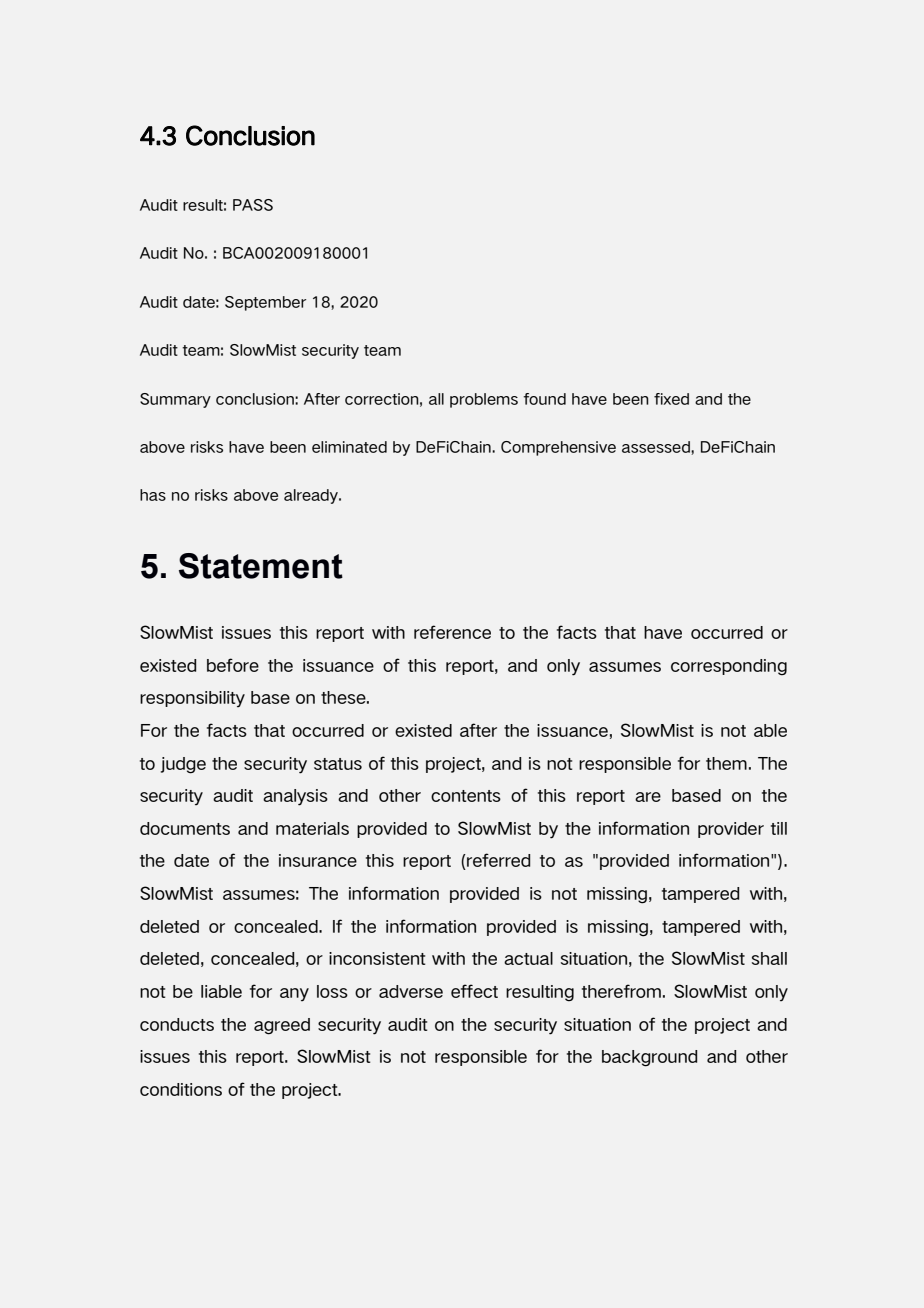 This image has height=1308, width=924. I want to click on before, so click(233, 665).
